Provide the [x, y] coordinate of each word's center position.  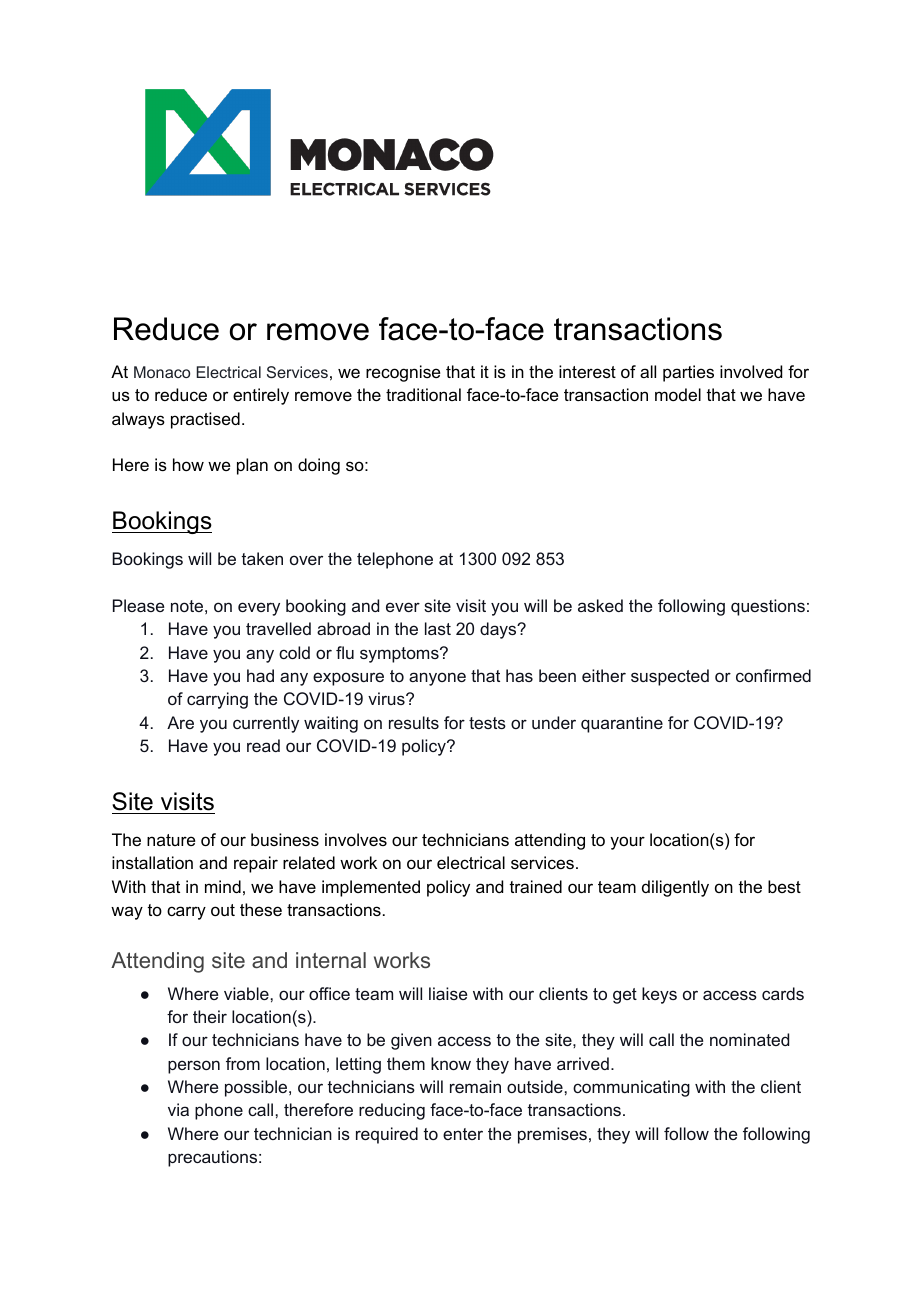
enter [463, 1134]
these [261, 909]
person [194, 1067]
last [438, 628]
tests [487, 723]
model [678, 394]
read [263, 745]
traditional [423, 394]
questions [768, 607]
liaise [448, 993]
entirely [261, 396]
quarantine [622, 724]
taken [262, 558]
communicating [631, 1088]
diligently [675, 888]
